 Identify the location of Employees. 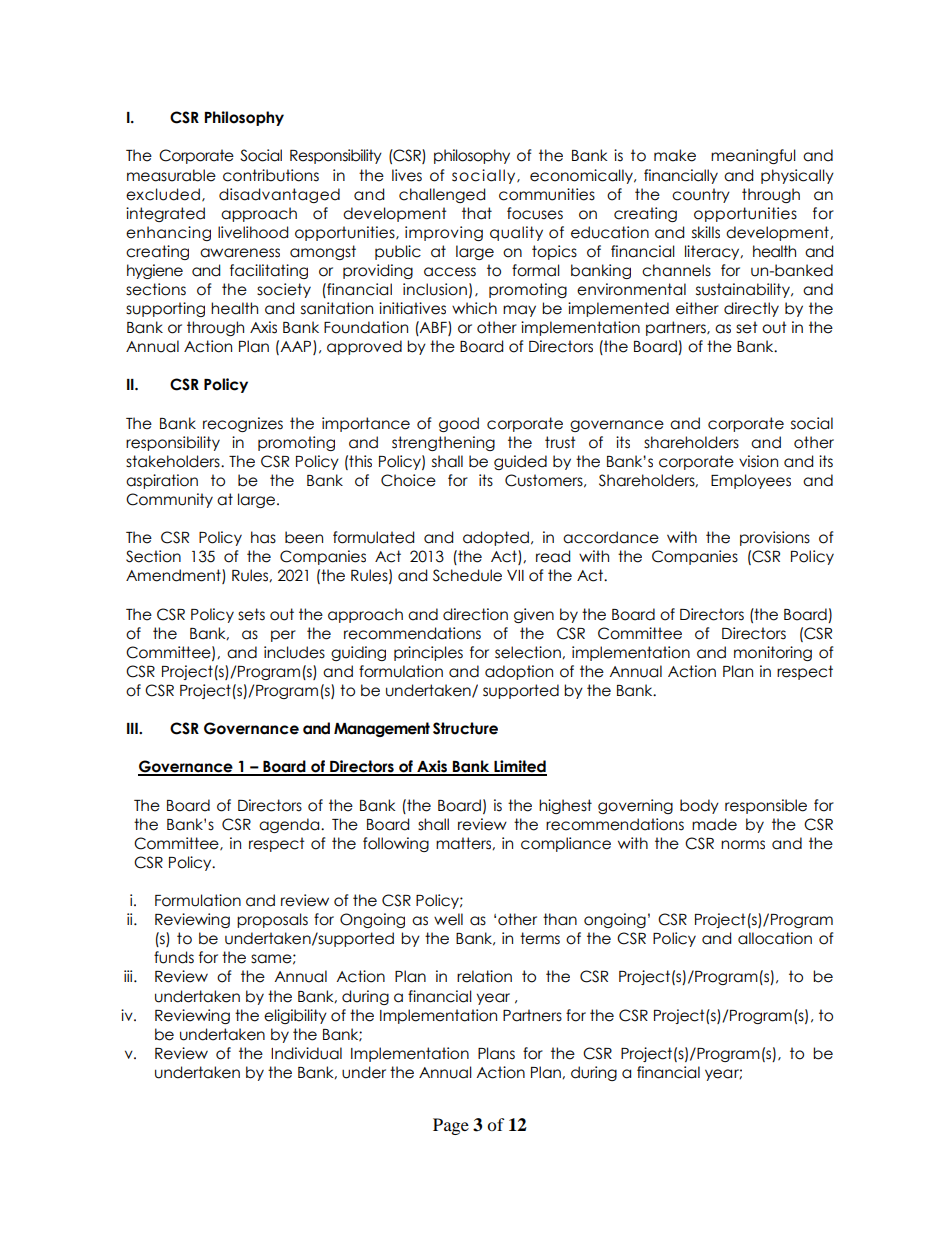
(751, 481).
